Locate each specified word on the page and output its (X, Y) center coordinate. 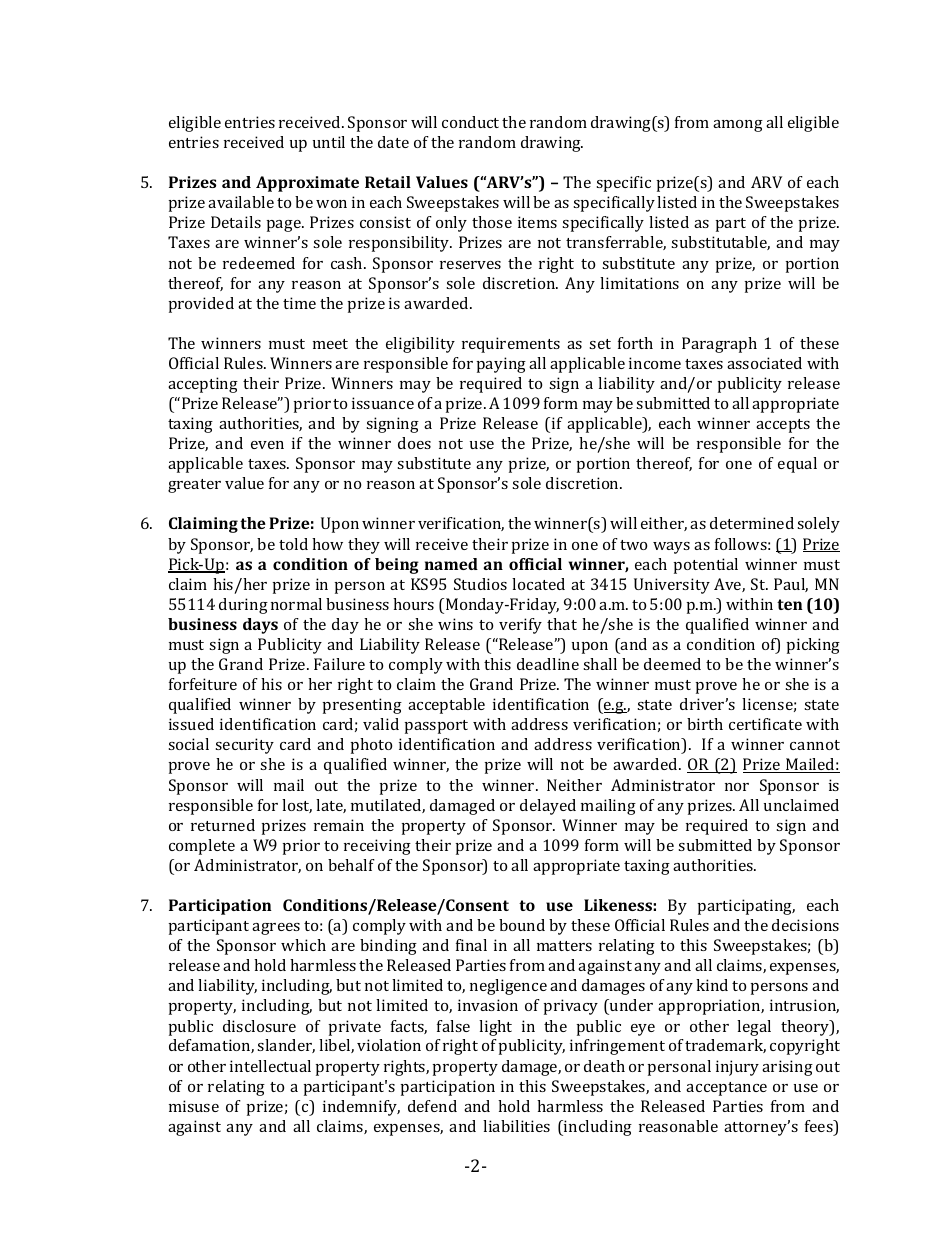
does (414, 443)
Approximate (307, 184)
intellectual (270, 1066)
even (267, 445)
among (738, 126)
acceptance (726, 1089)
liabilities (516, 1126)
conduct (470, 122)
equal (797, 465)
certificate (765, 724)
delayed (548, 807)
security (244, 746)
